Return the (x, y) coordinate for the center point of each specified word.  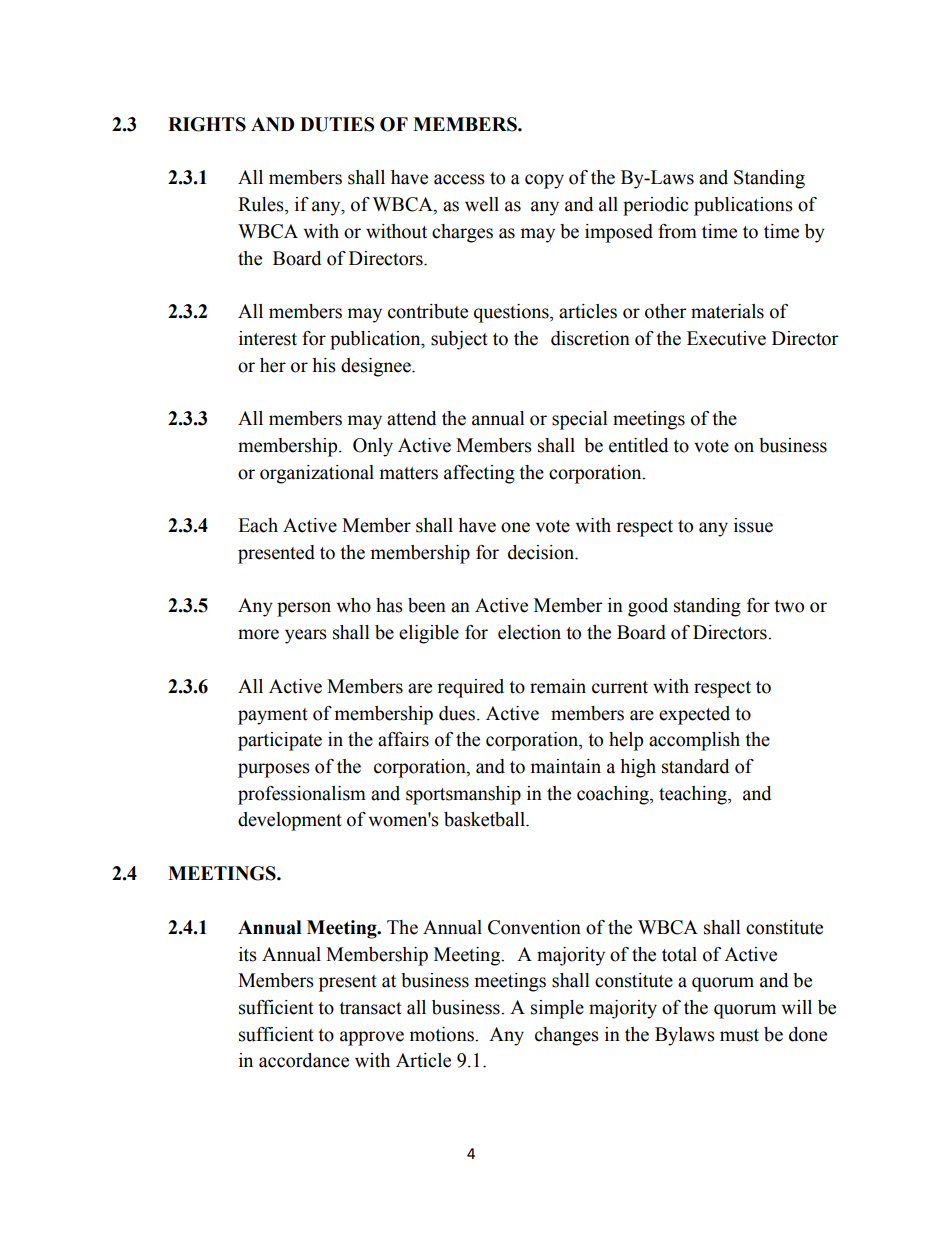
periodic (655, 206)
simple (557, 1009)
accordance (304, 1060)
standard (695, 766)
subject (459, 340)
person (304, 609)
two (789, 606)
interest (268, 338)
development (290, 821)
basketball (485, 819)
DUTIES (337, 124)
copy (544, 181)
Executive (726, 338)
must (739, 1035)
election (529, 632)
